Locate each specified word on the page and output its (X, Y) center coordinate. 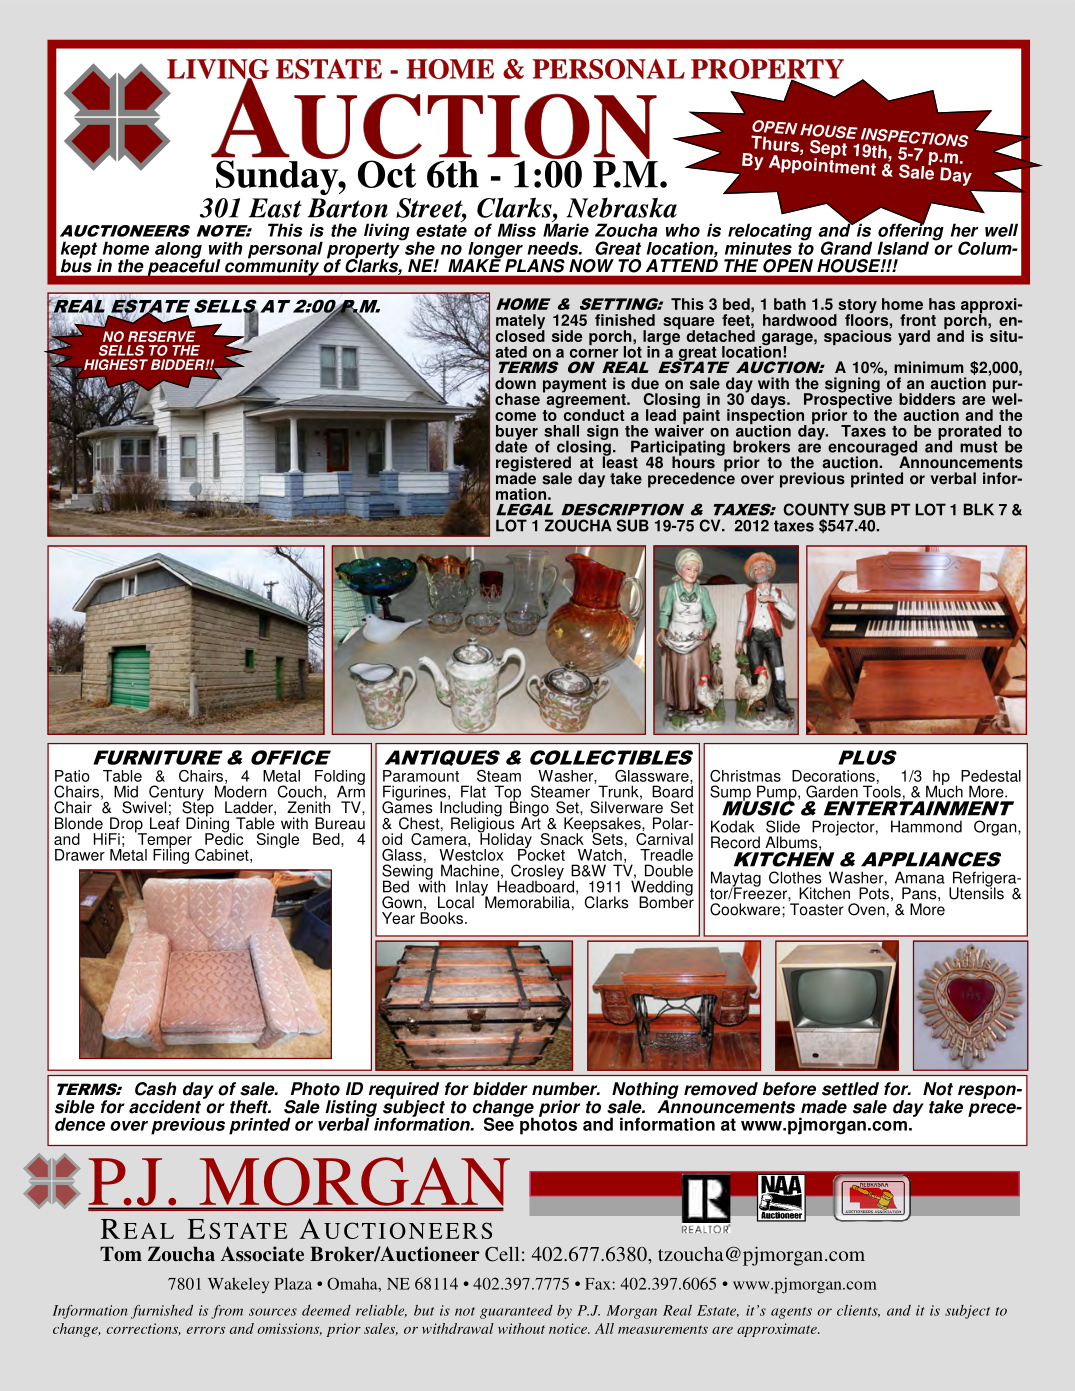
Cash (155, 1089)
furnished (162, 1312)
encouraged (872, 449)
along (179, 251)
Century (176, 794)
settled (850, 1089)
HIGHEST (116, 364)
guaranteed (516, 1312)
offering (911, 232)
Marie (566, 229)
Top (508, 794)
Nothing (645, 1091)
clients (858, 1311)
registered (533, 465)
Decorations (833, 776)
